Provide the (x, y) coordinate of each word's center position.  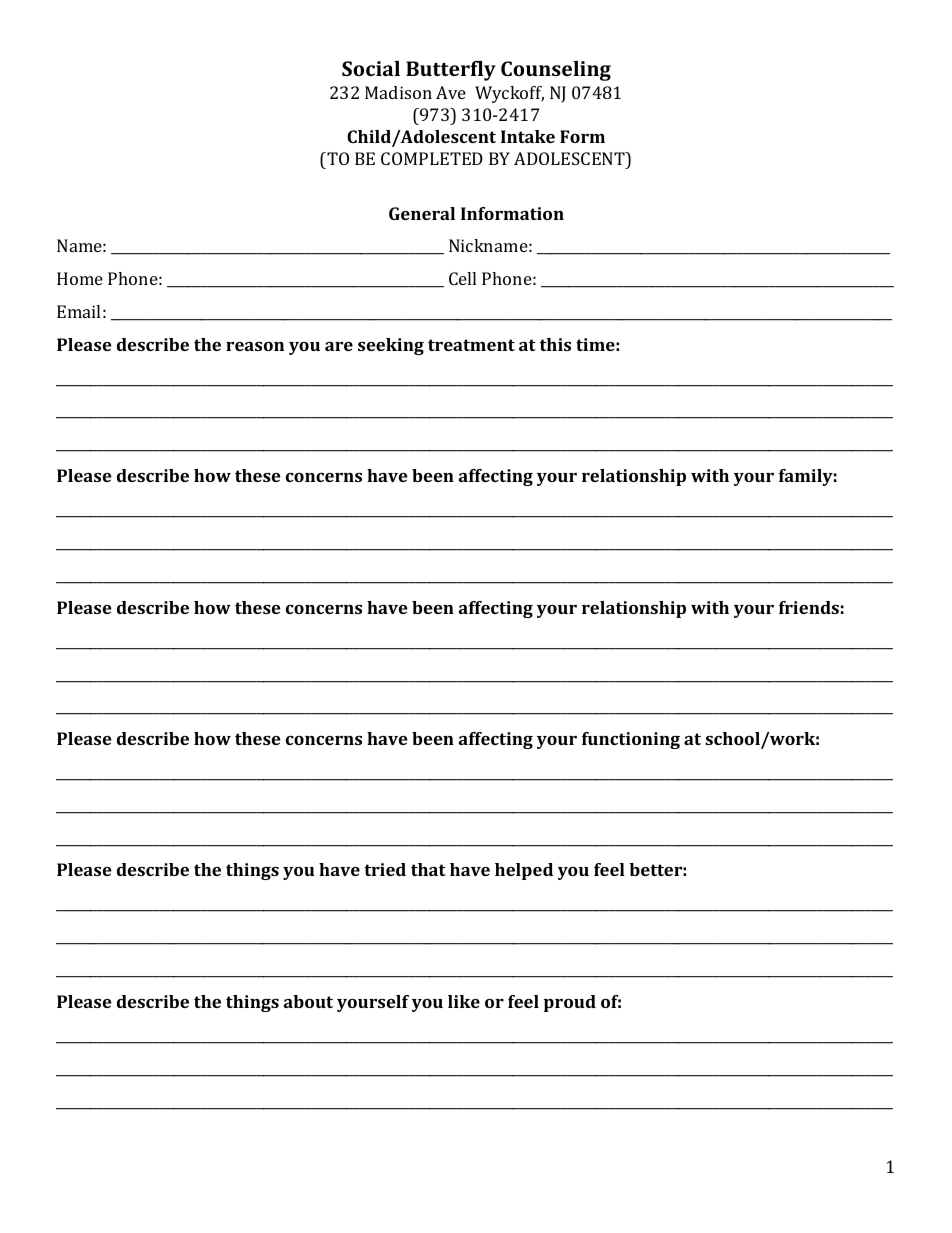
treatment (471, 345)
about (308, 1001)
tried (385, 869)
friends (809, 607)
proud (570, 1003)
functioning (631, 740)
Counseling (556, 71)
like (464, 1001)
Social (371, 68)
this (555, 344)
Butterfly (451, 71)
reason (255, 346)
